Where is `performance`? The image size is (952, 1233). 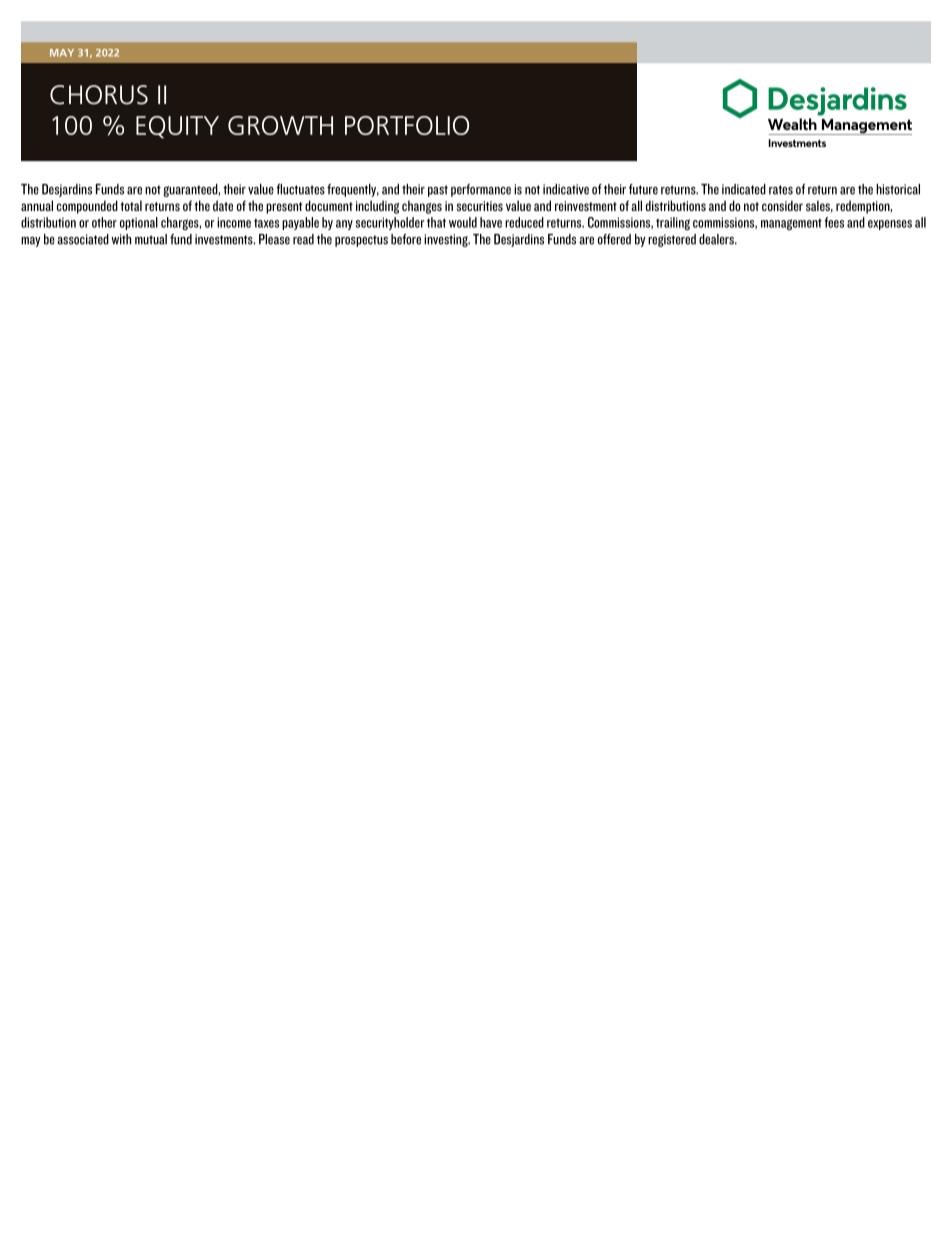
performance is located at coordinates (481, 190).
